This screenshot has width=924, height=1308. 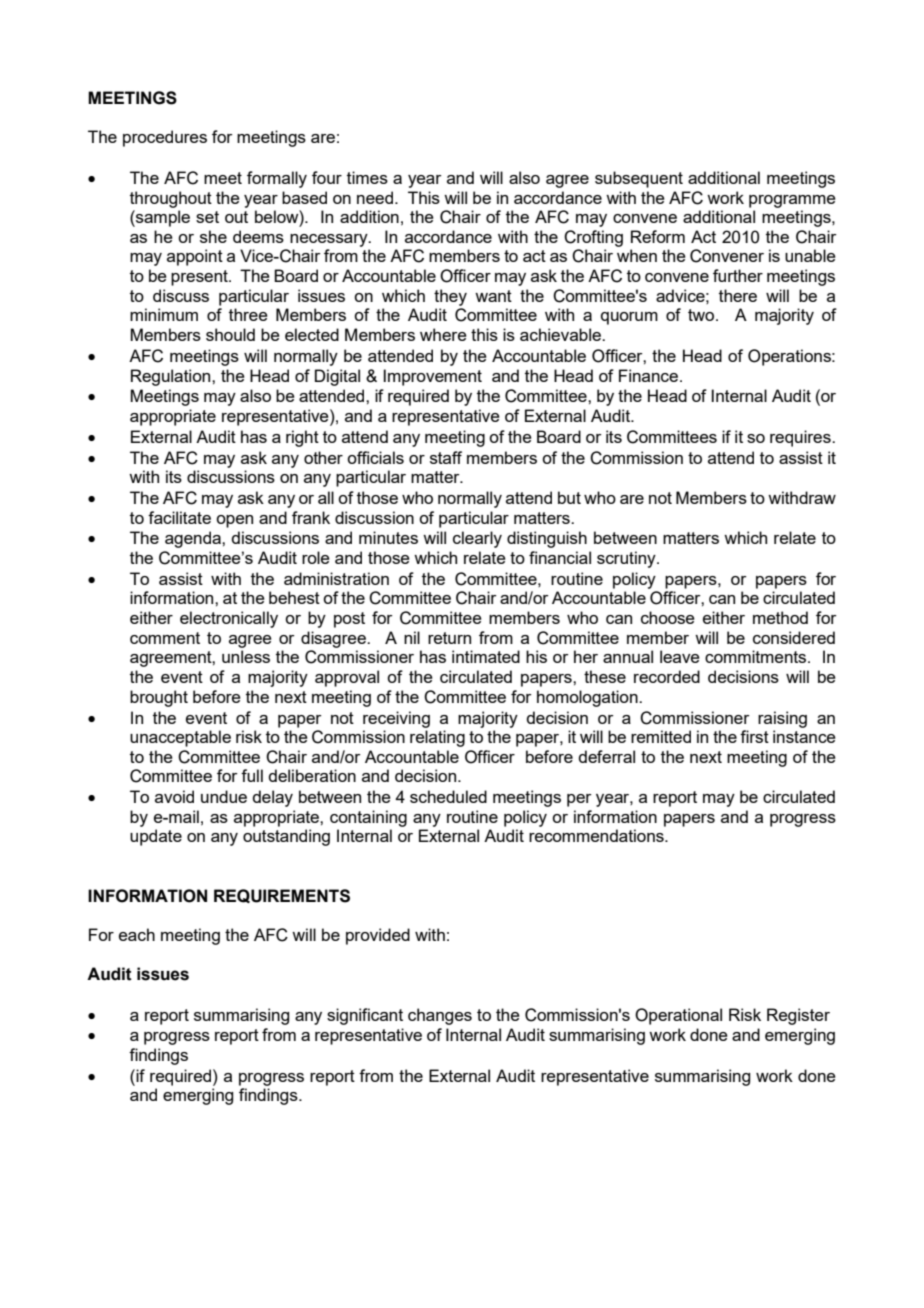 What do you see at coordinates (440, 1016) in the screenshot?
I see `changes` at bounding box center [440, 1016].
